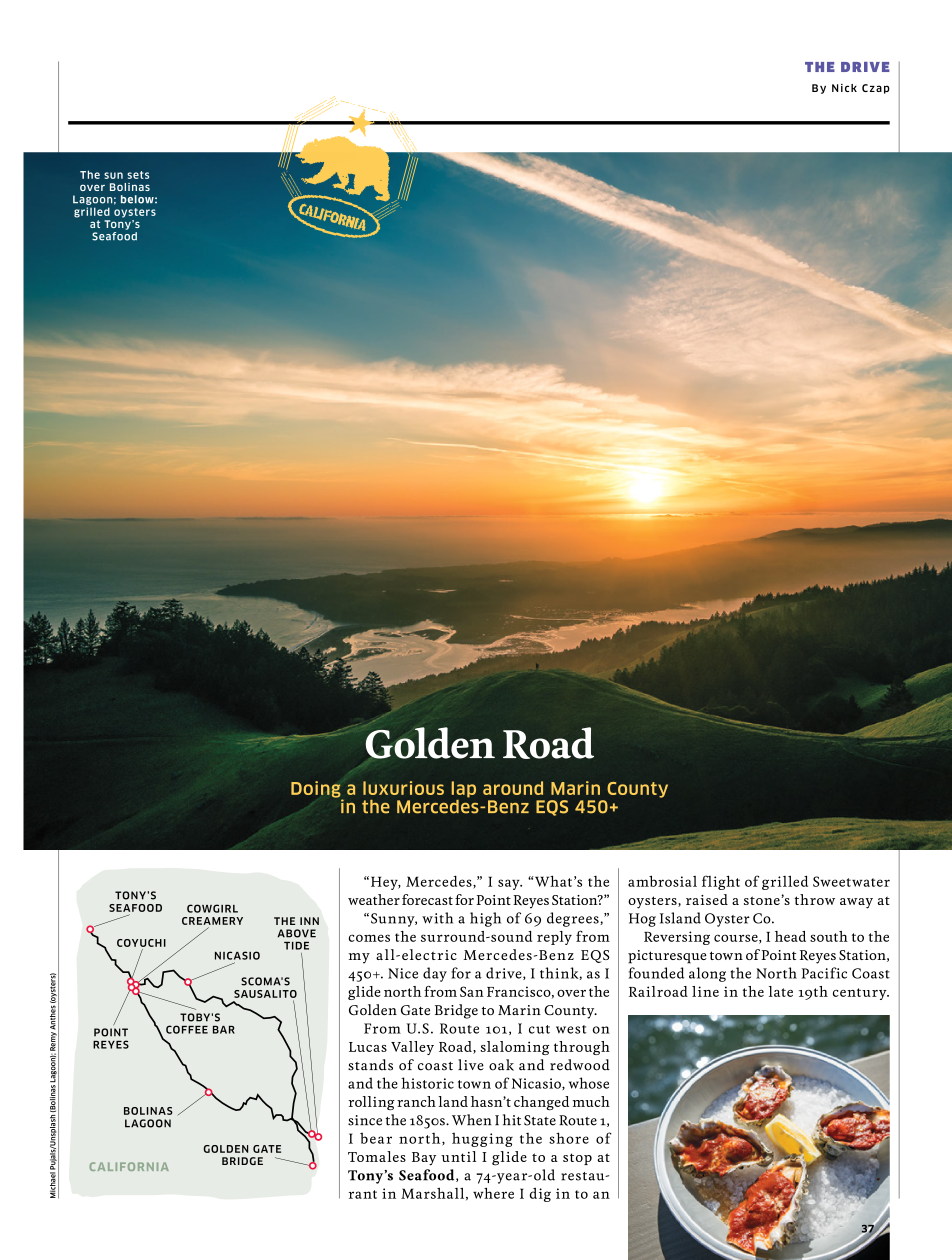 Image resolution: width=952 pixels, height=1260 pixels. What do you see at coordinates (317, 790) in the screenshot?
I see `Doing` at bounding box center [317, 790].
